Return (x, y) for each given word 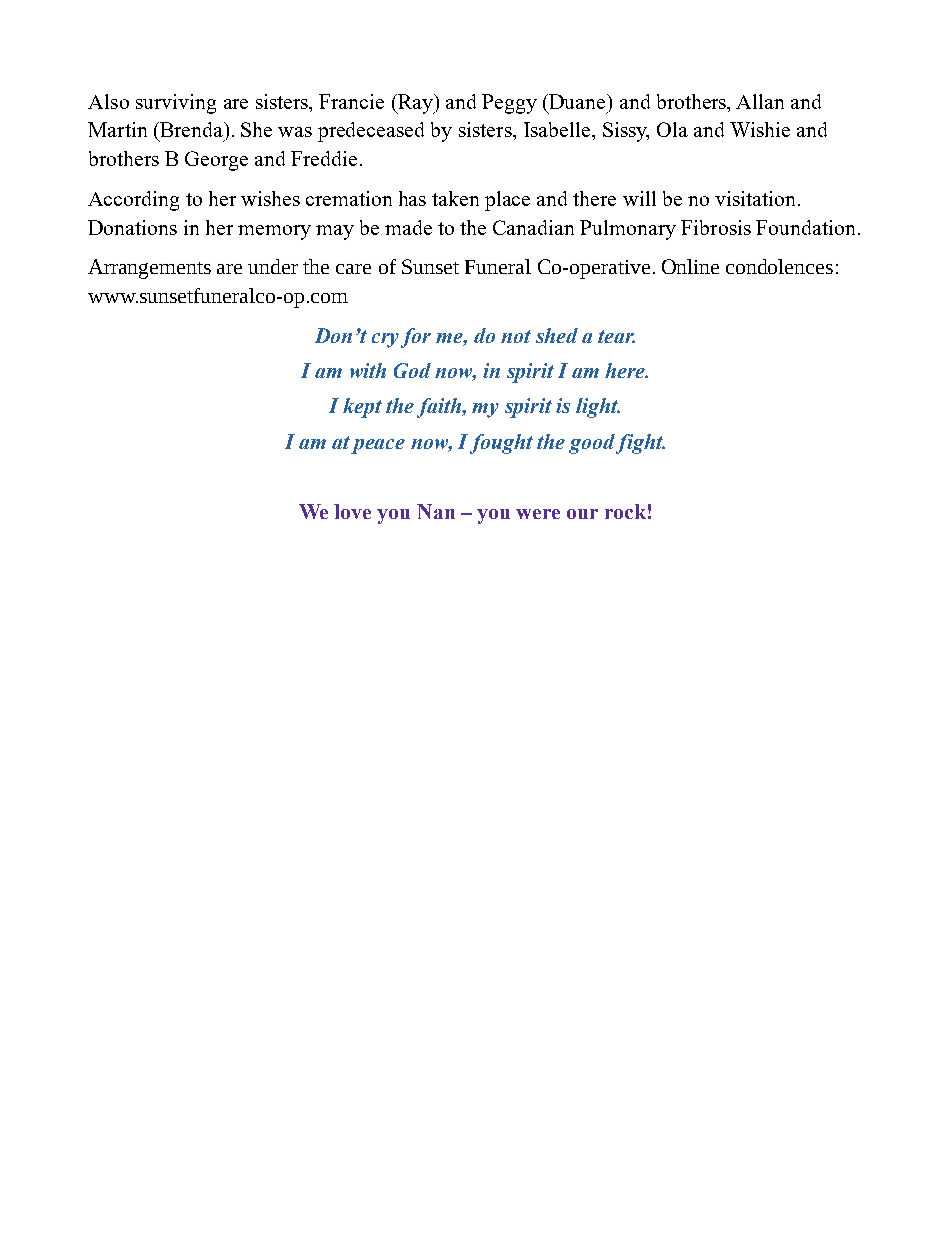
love (352, 511)
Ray (415, 104)
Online (690, 266)
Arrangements (149, 269)
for (416, 338)
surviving (176, 104)
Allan (760, 101)
